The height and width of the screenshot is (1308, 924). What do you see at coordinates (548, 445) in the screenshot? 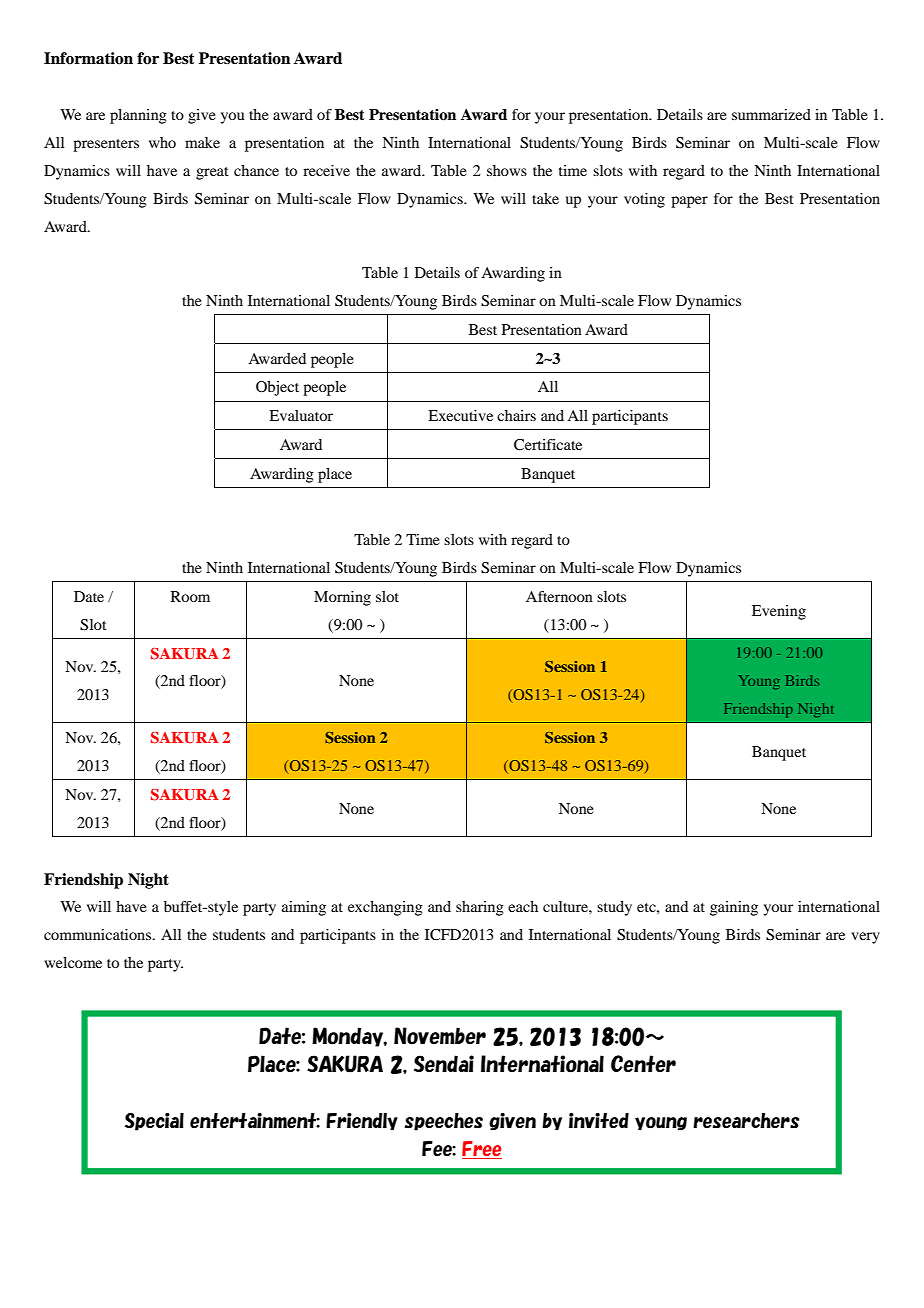
I see `Certificate` at bounding box center [548, 445].
